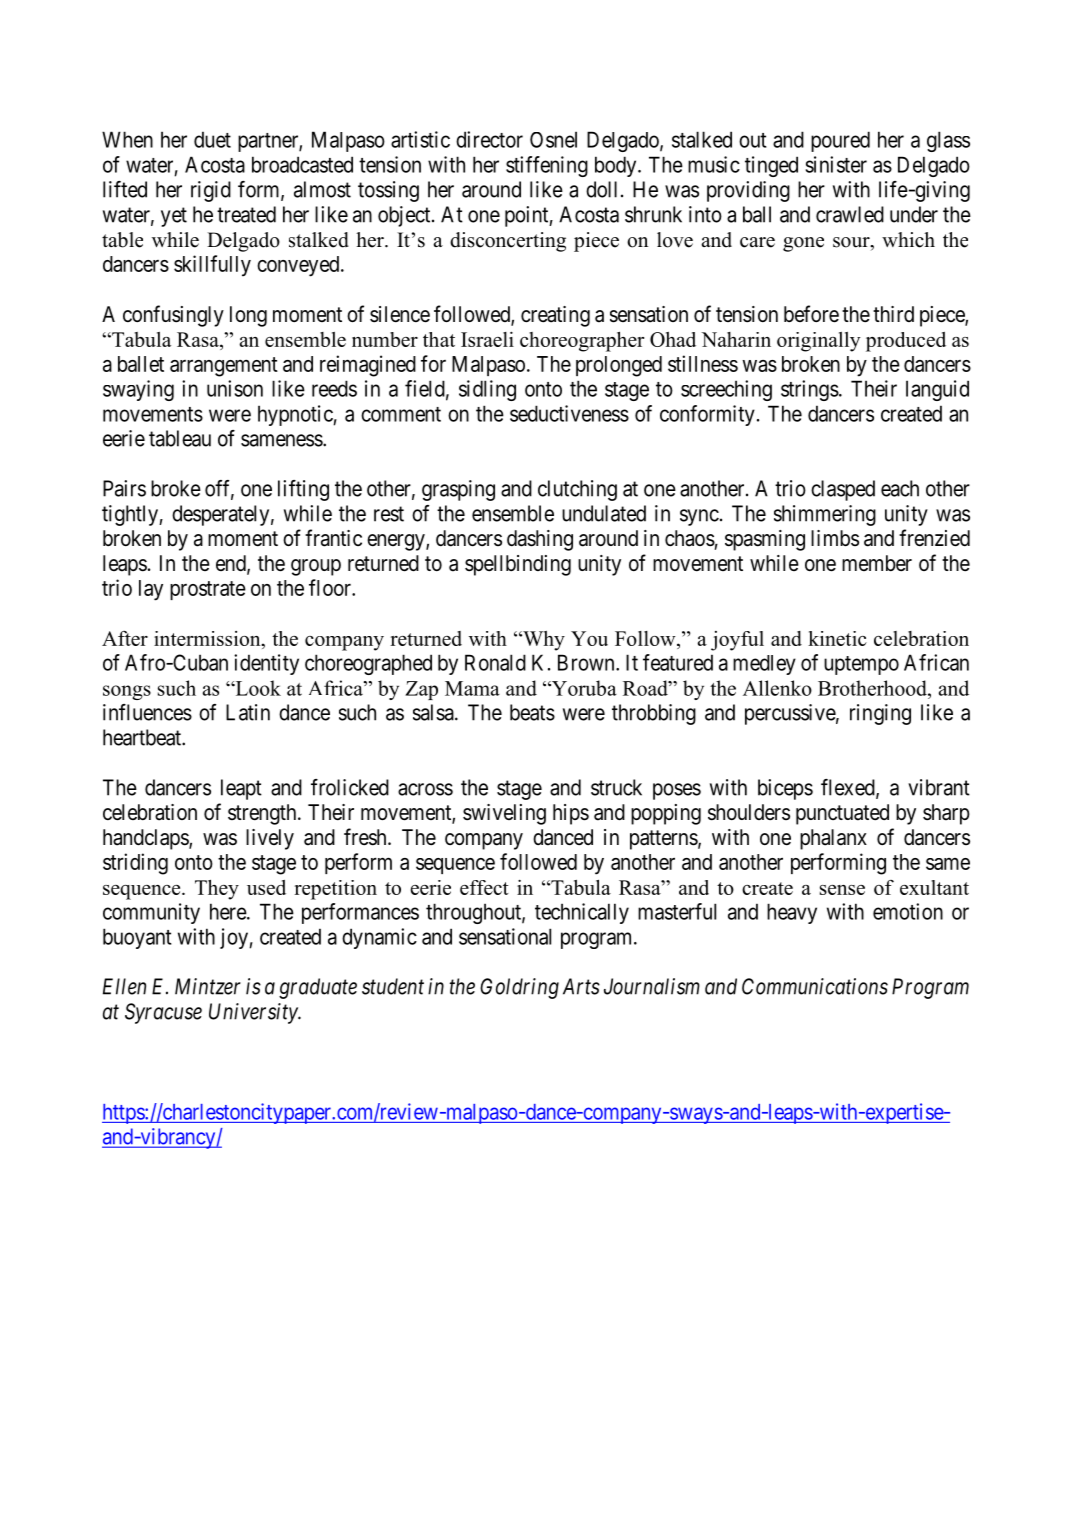 This image has height=1516, width=1072. Describe the element at coordinates (504, 814) in the image. I see `swiveling` at that location.
